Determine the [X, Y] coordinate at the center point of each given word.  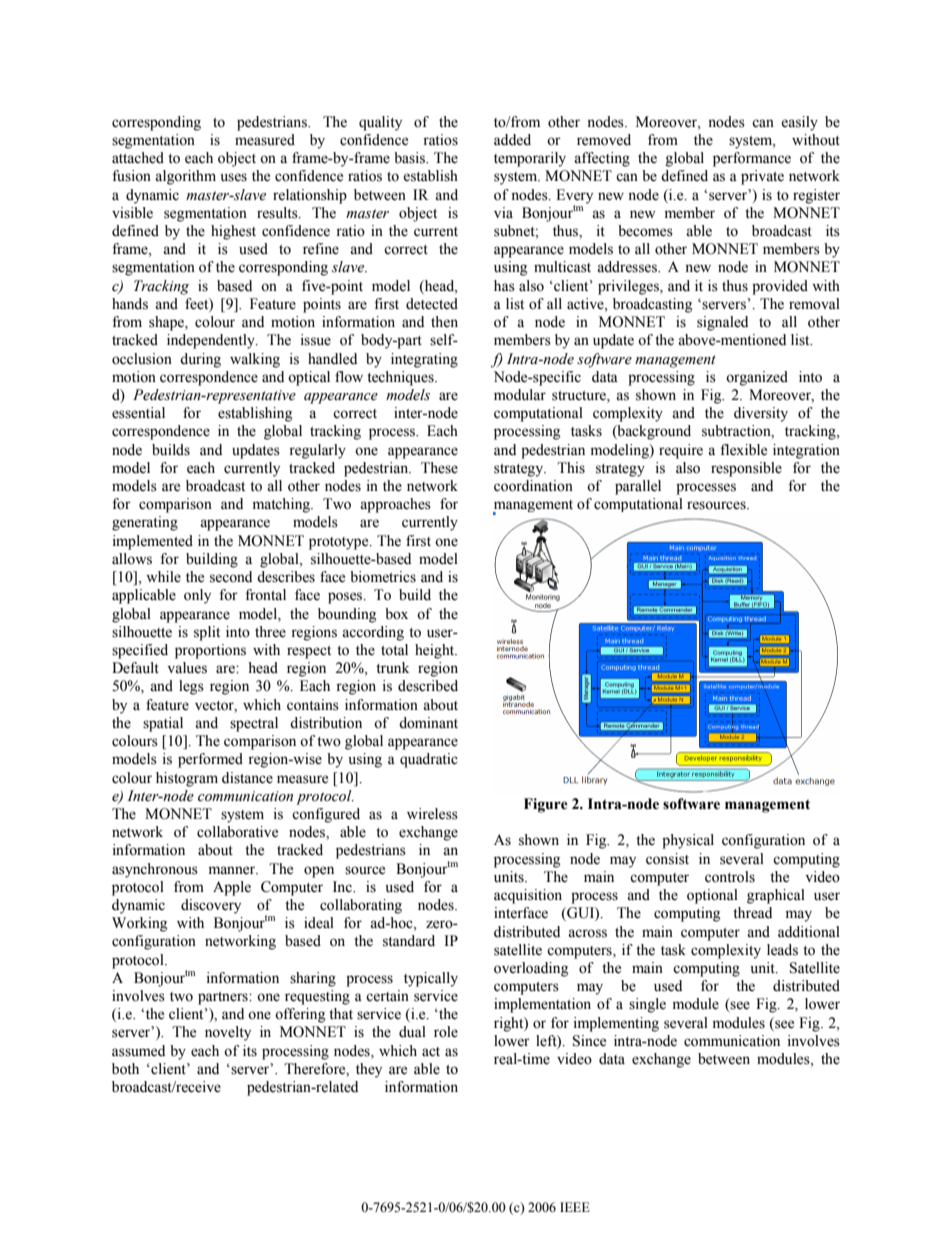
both [125, 1069]
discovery [211, 906]
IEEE [575, 1207]
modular [520, 395]
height [436, 651]
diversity [761, 414]
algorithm [185, 177]
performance [752, 159]
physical [688, 841]
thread [752, 913]
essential [138, 413]
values [187, 668]
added [512, 140]
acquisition [528, 896]
